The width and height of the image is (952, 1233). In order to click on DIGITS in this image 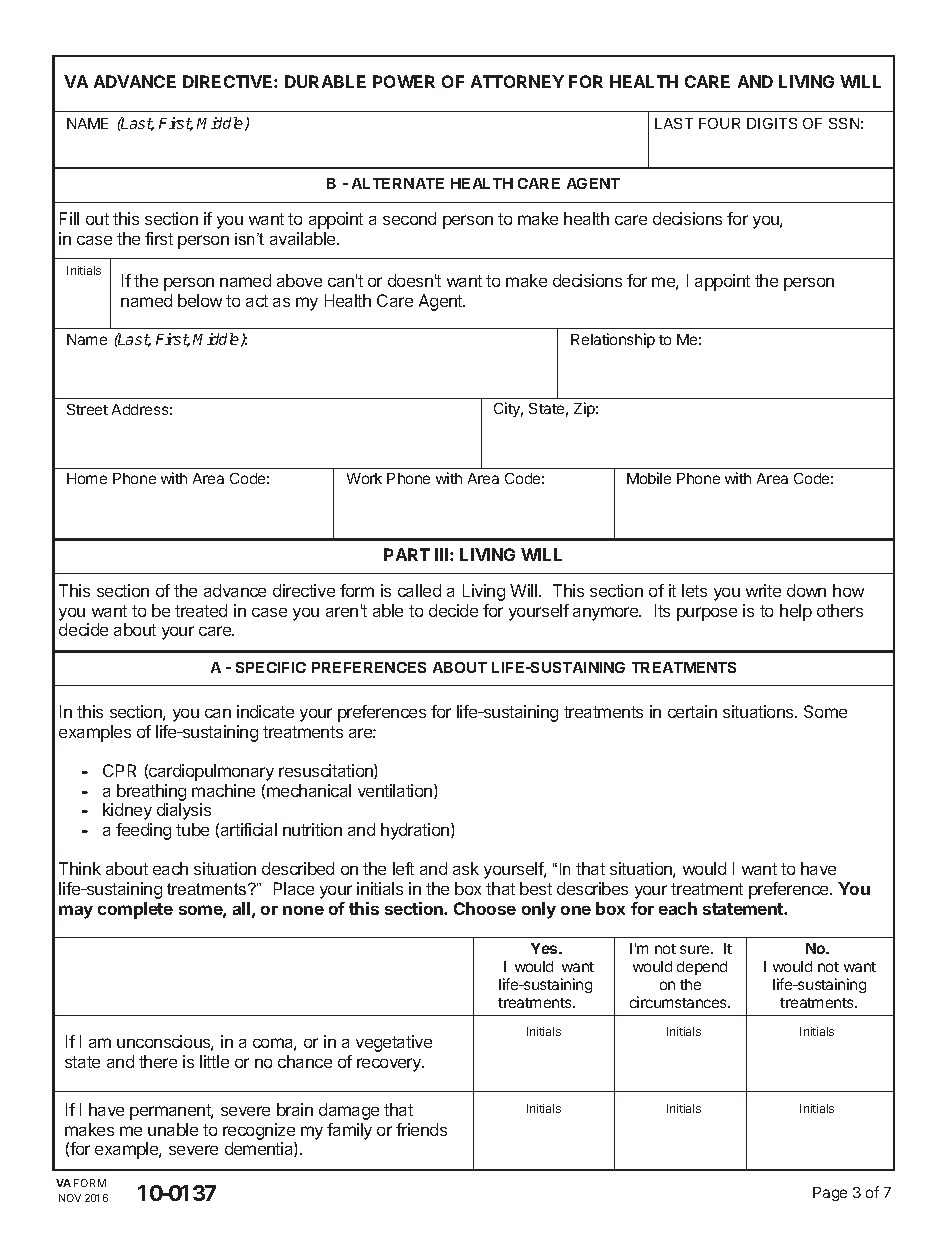, I will do `click(772, 123)`.
